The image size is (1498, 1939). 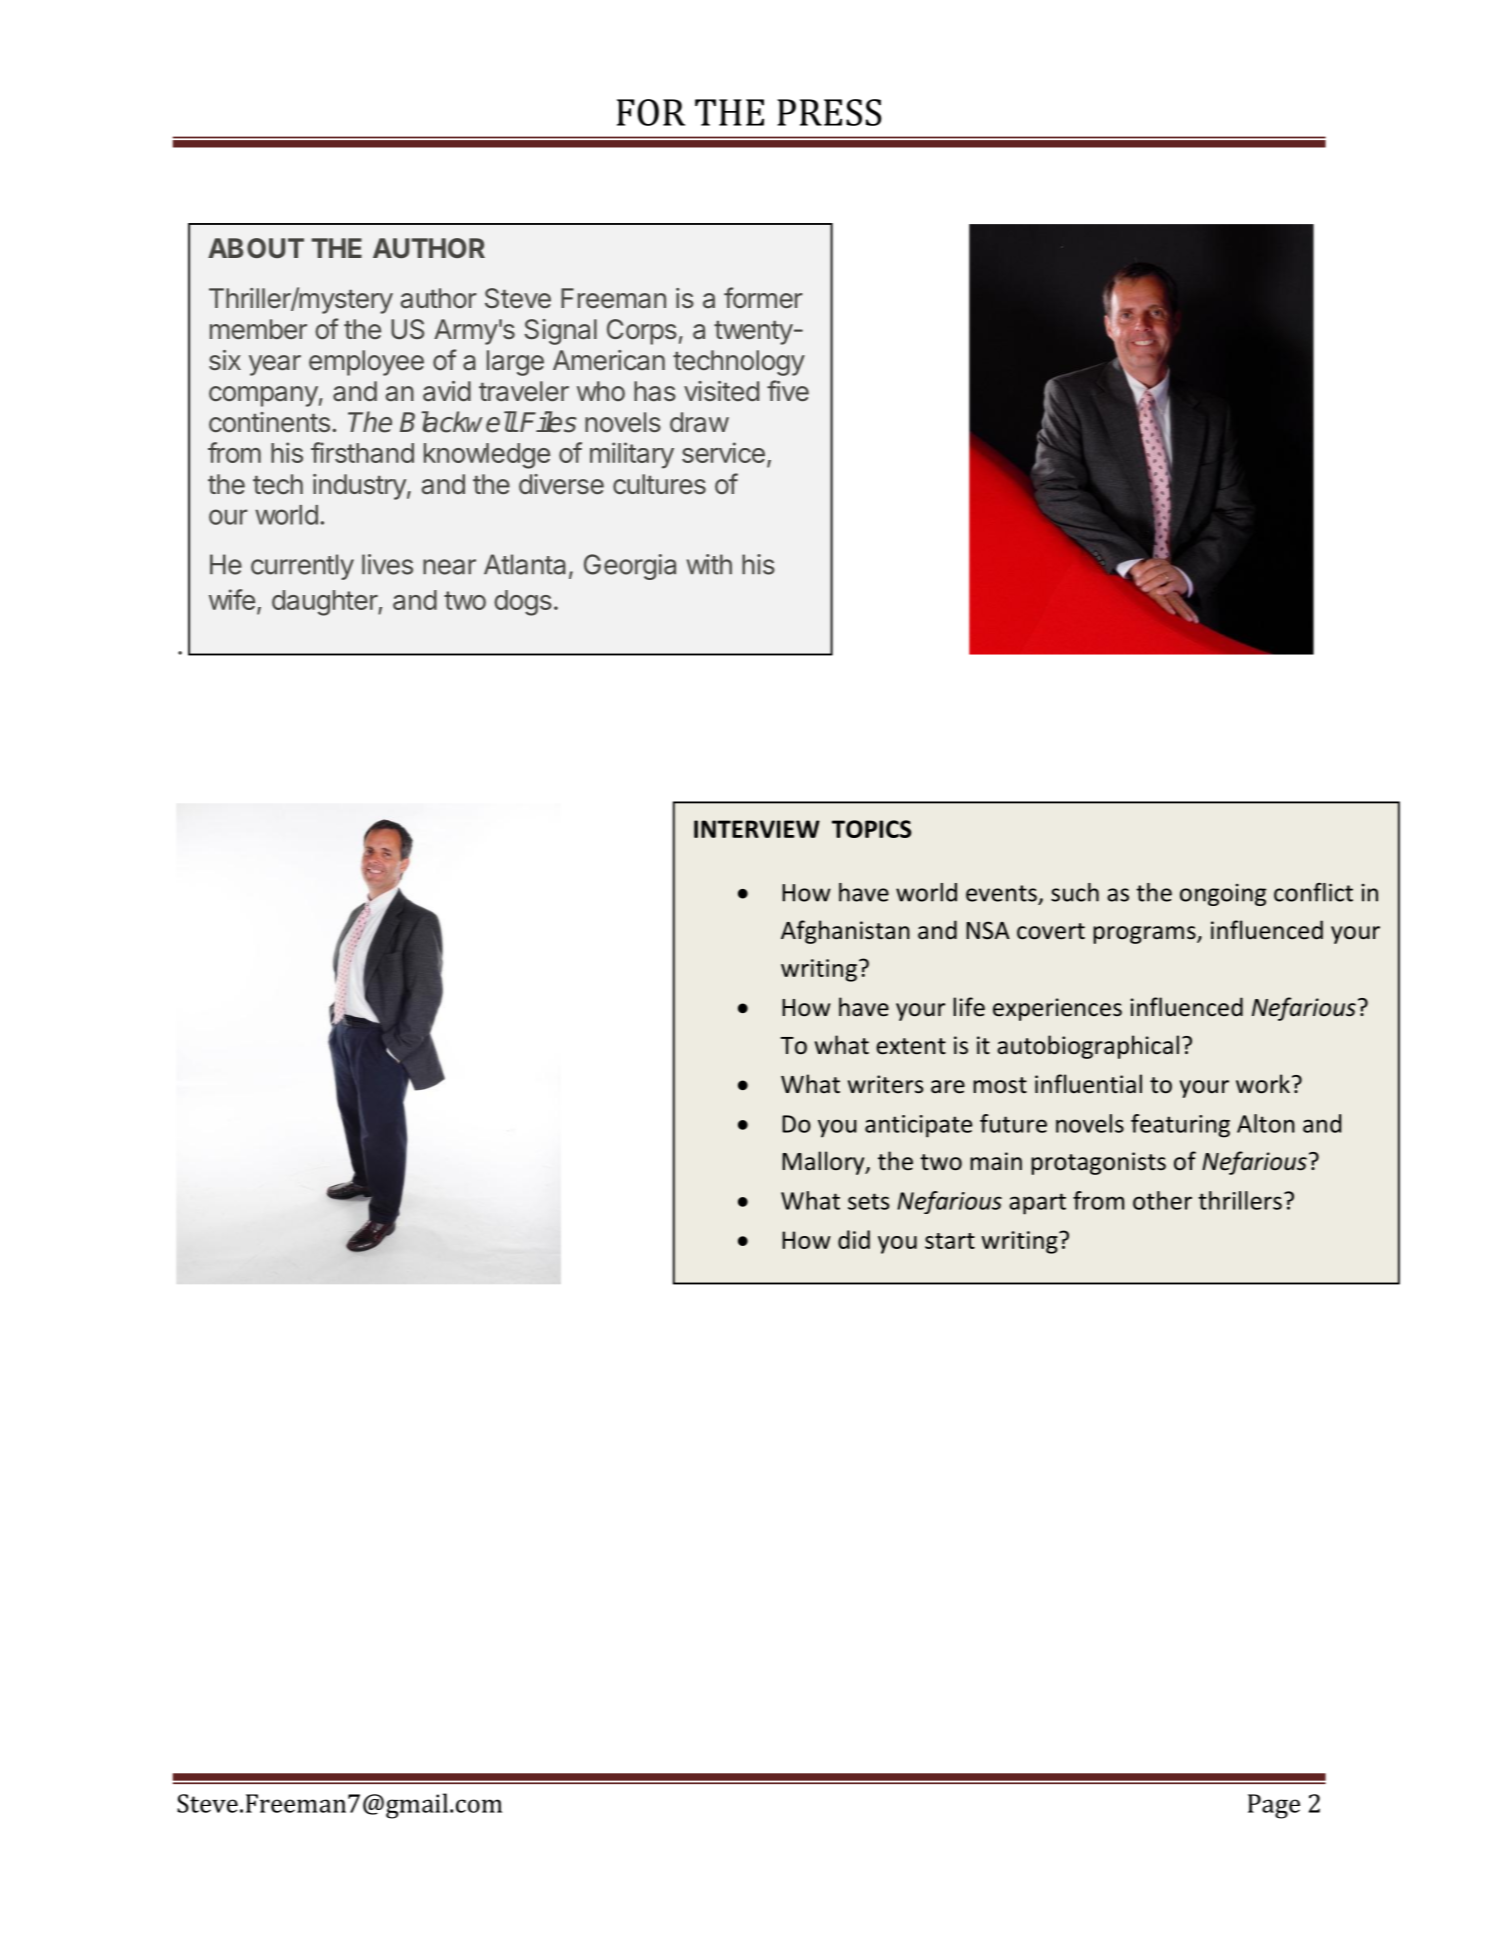 What do you see at coordinates (256, 248) in the screenshot?
I see `ABOUT` at bounding box center [256, 248].
